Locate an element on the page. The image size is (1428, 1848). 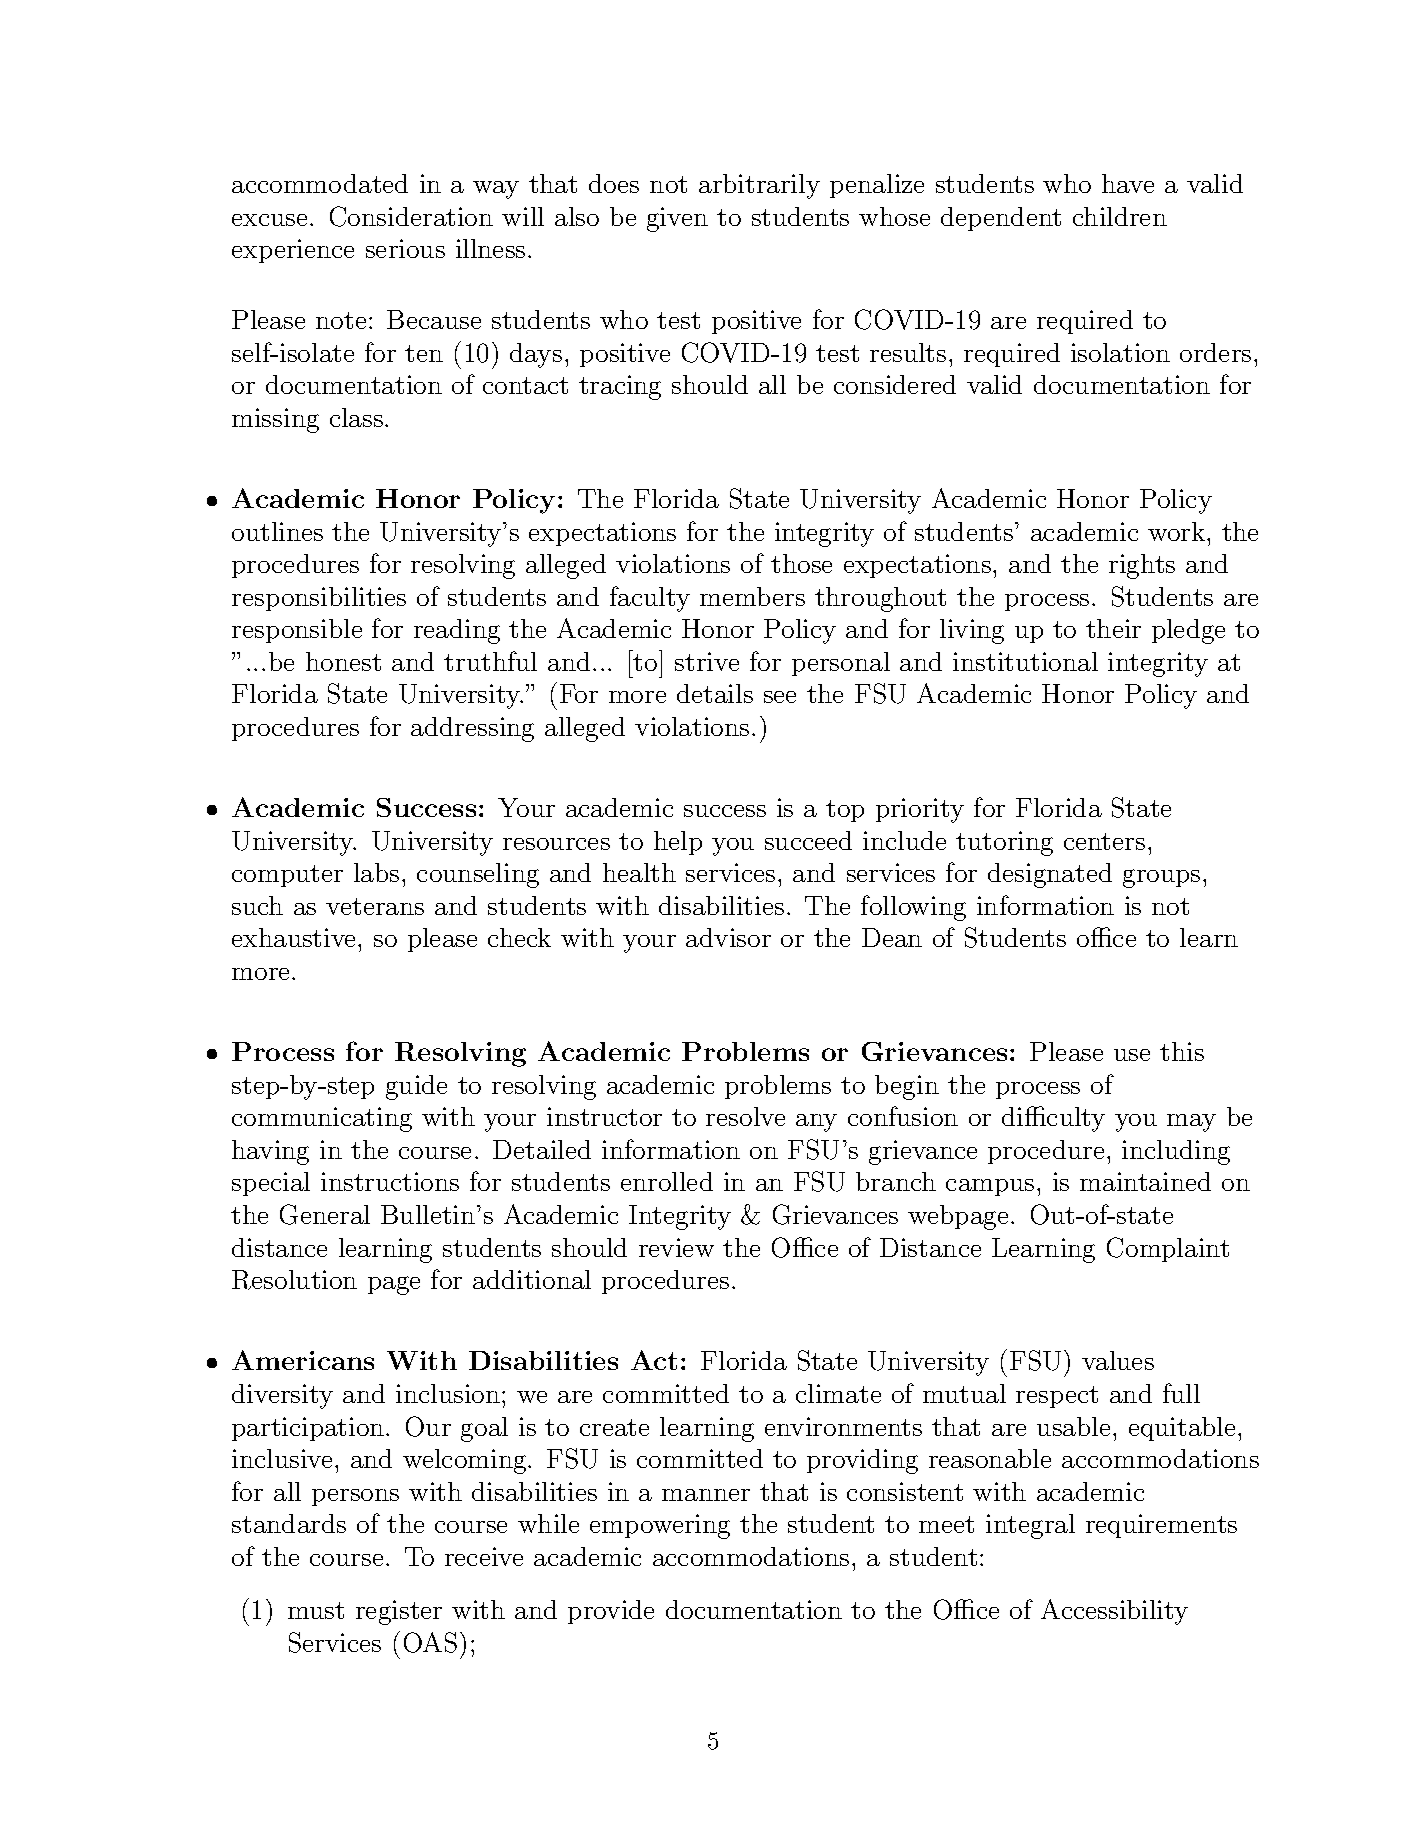
responsibilities is located at coordinates (319, 599).
